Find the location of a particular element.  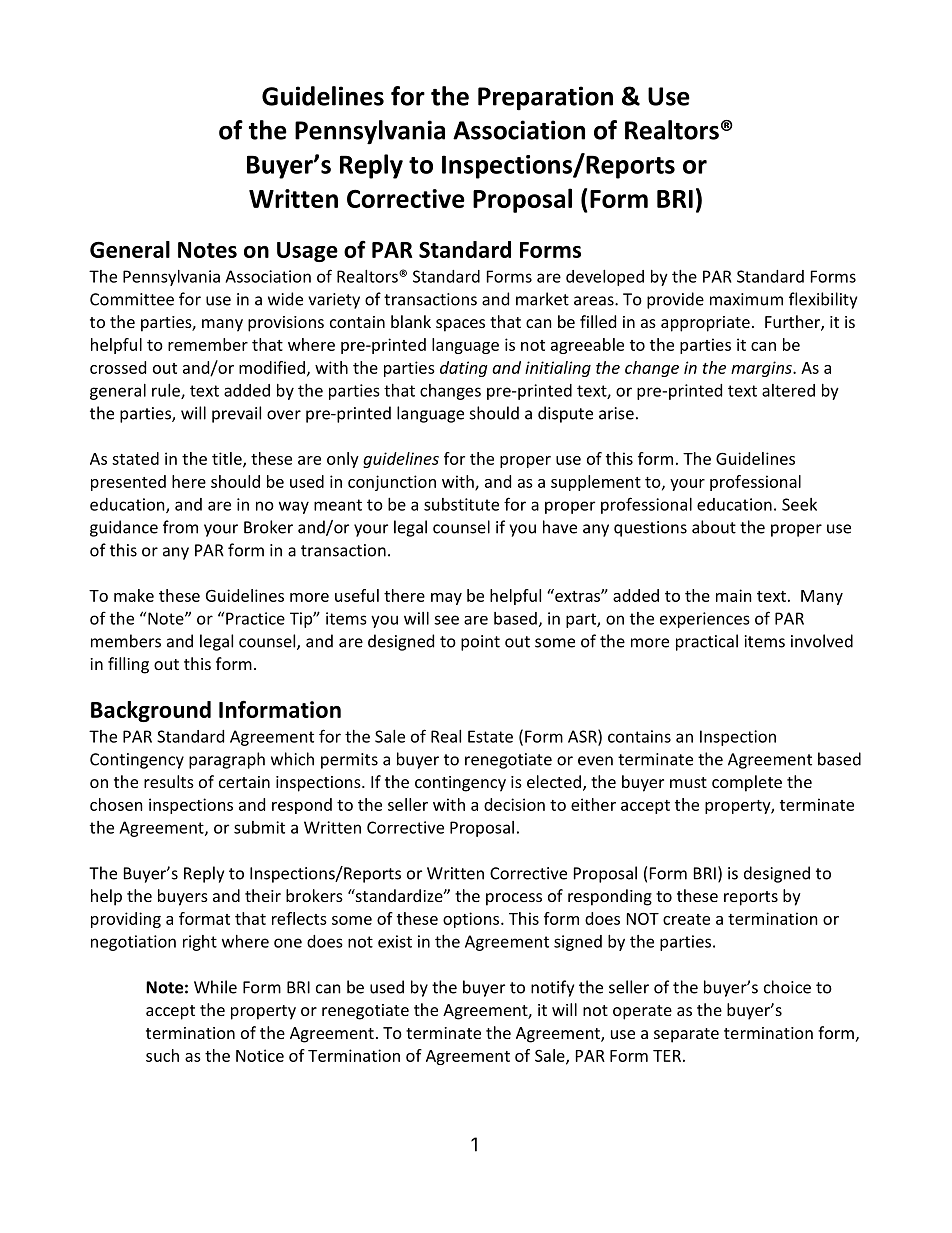

maximum is located at coordinates (746, 299).
